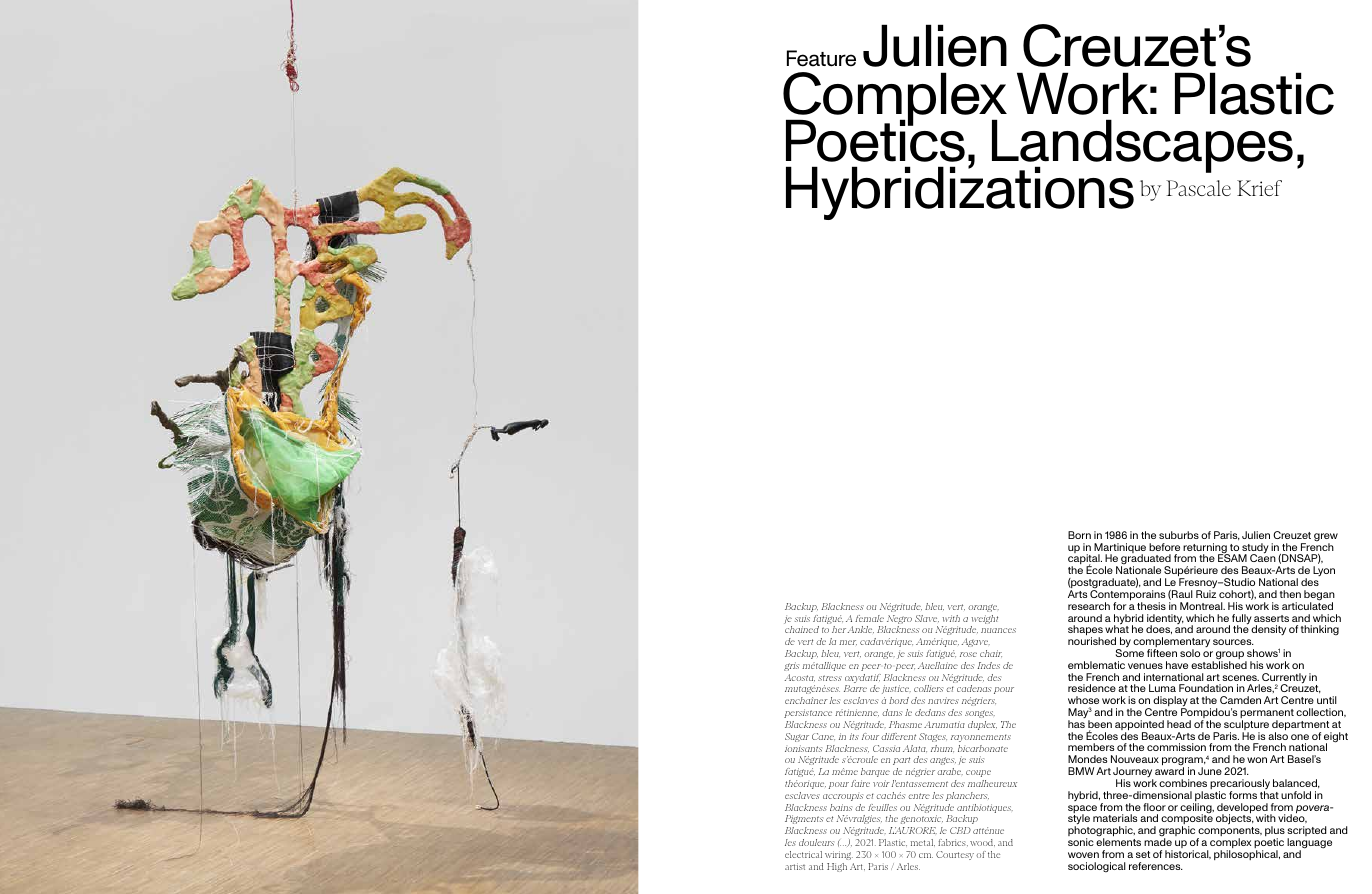  What do you see at coordinates (1142, 147) in the document?
I see `Landscapes` at bounding box center [1142, 147].
